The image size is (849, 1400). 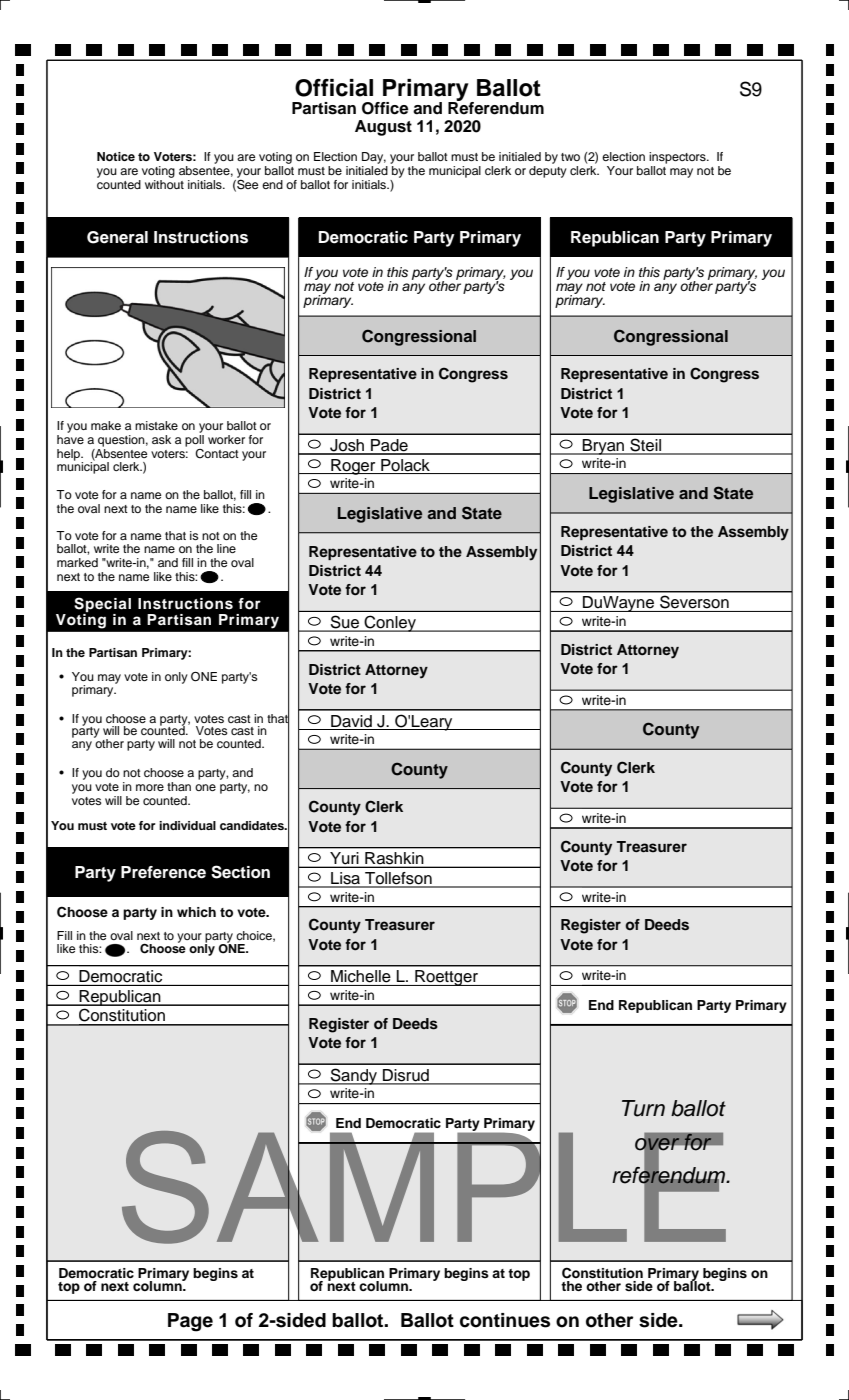 I want to click on Page, so click(x=190, y=1322).
